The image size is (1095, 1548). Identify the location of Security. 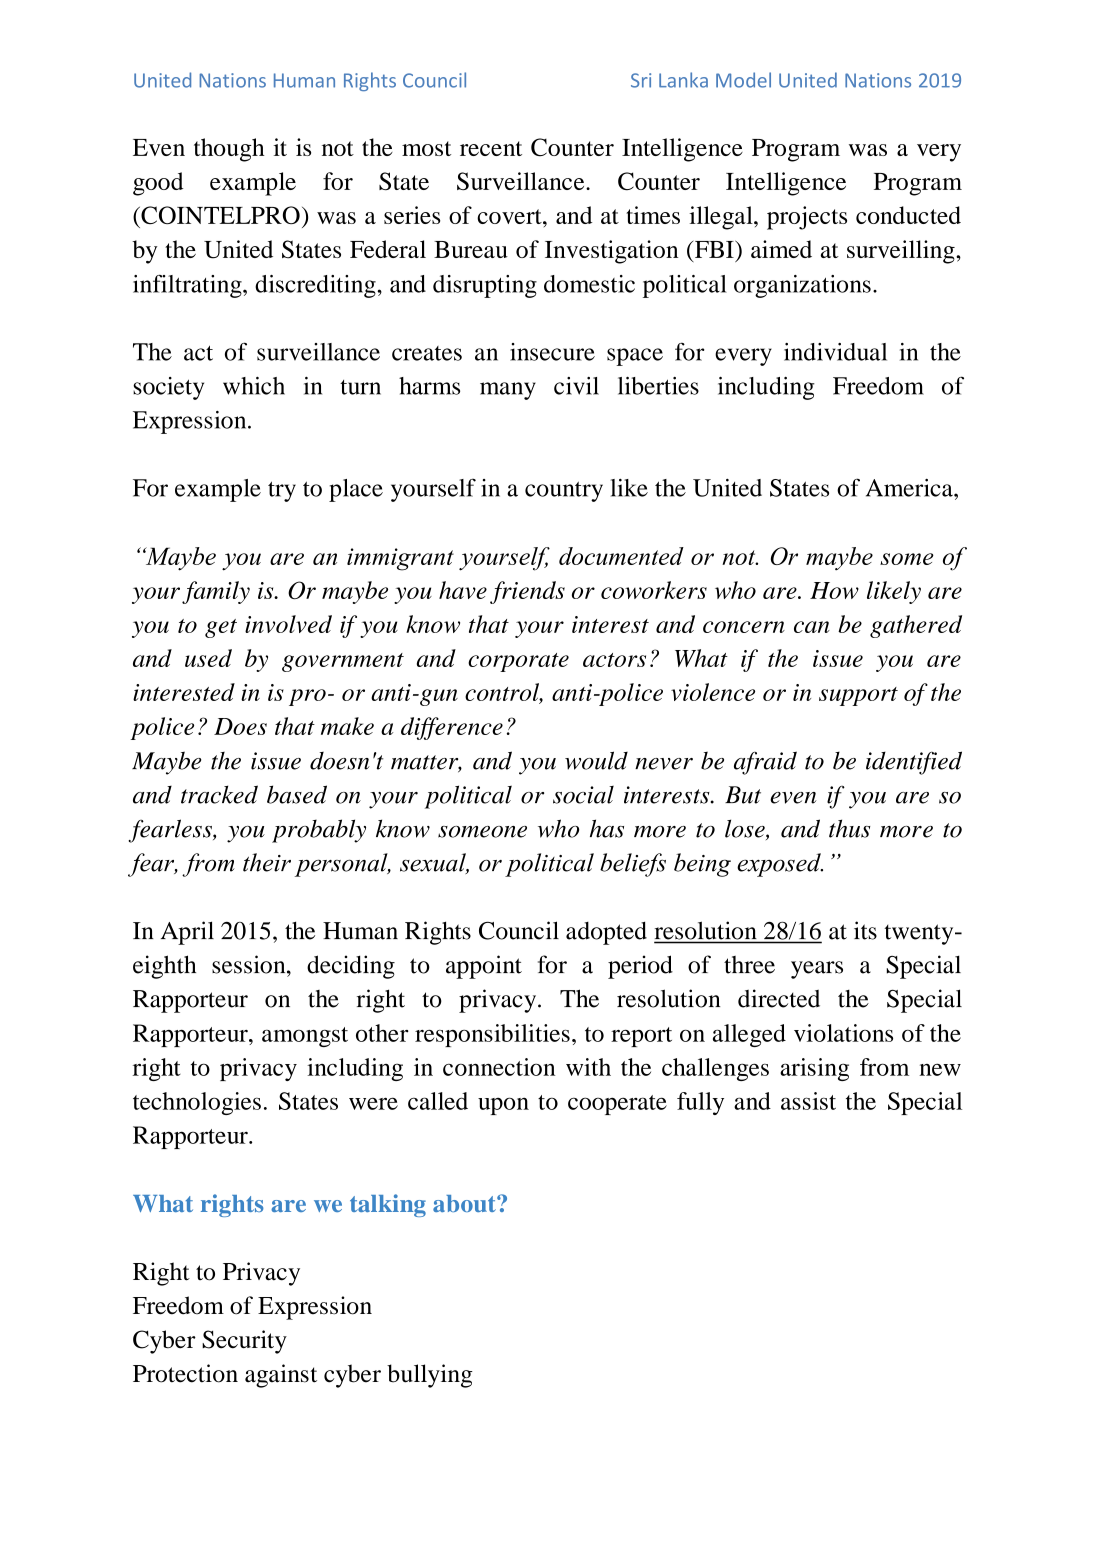
(244, 1342).
